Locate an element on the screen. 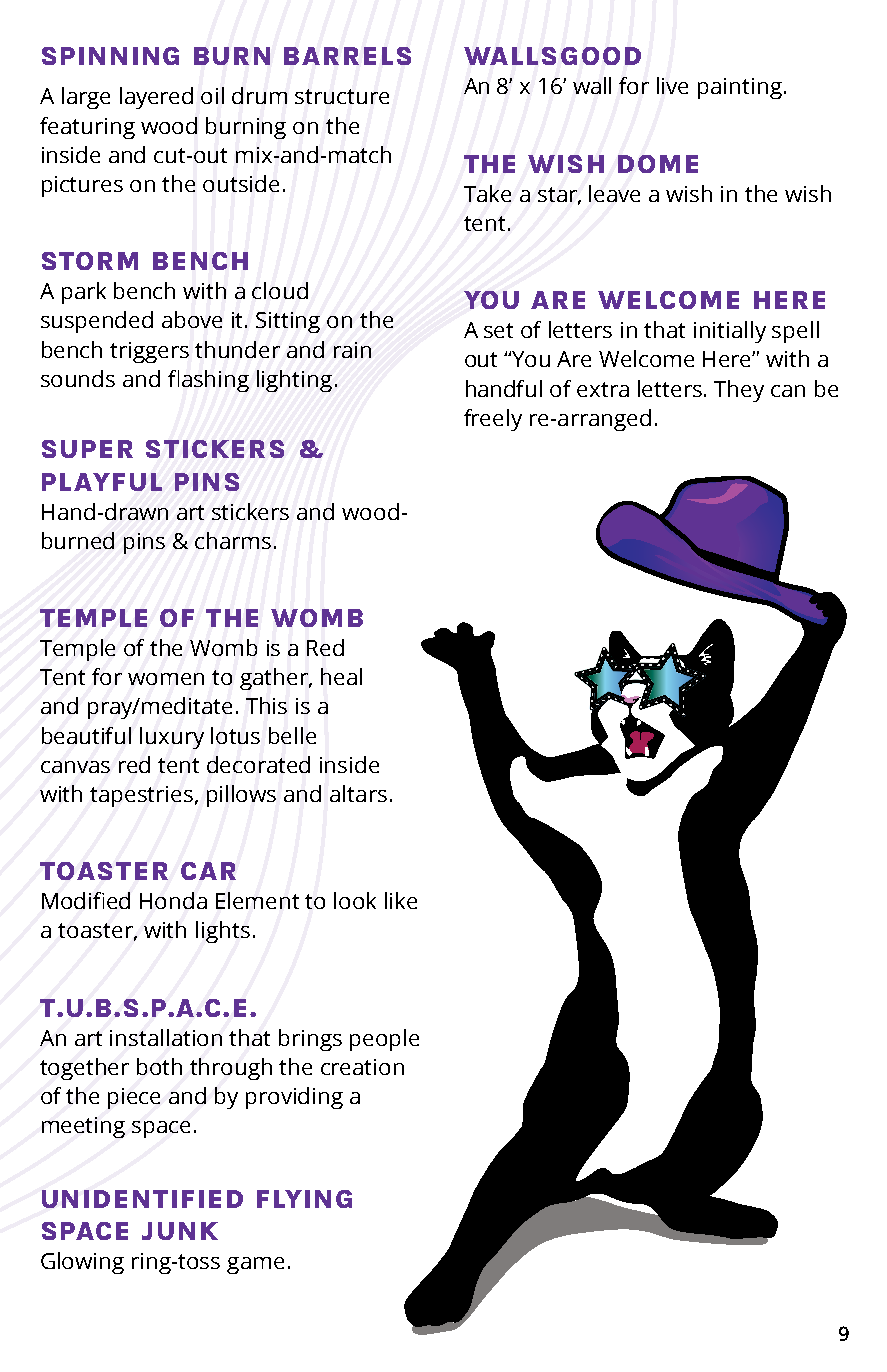 The height and width of the screenshot is (1372, 887). JUNK is located at coordinates (180, 1231).
